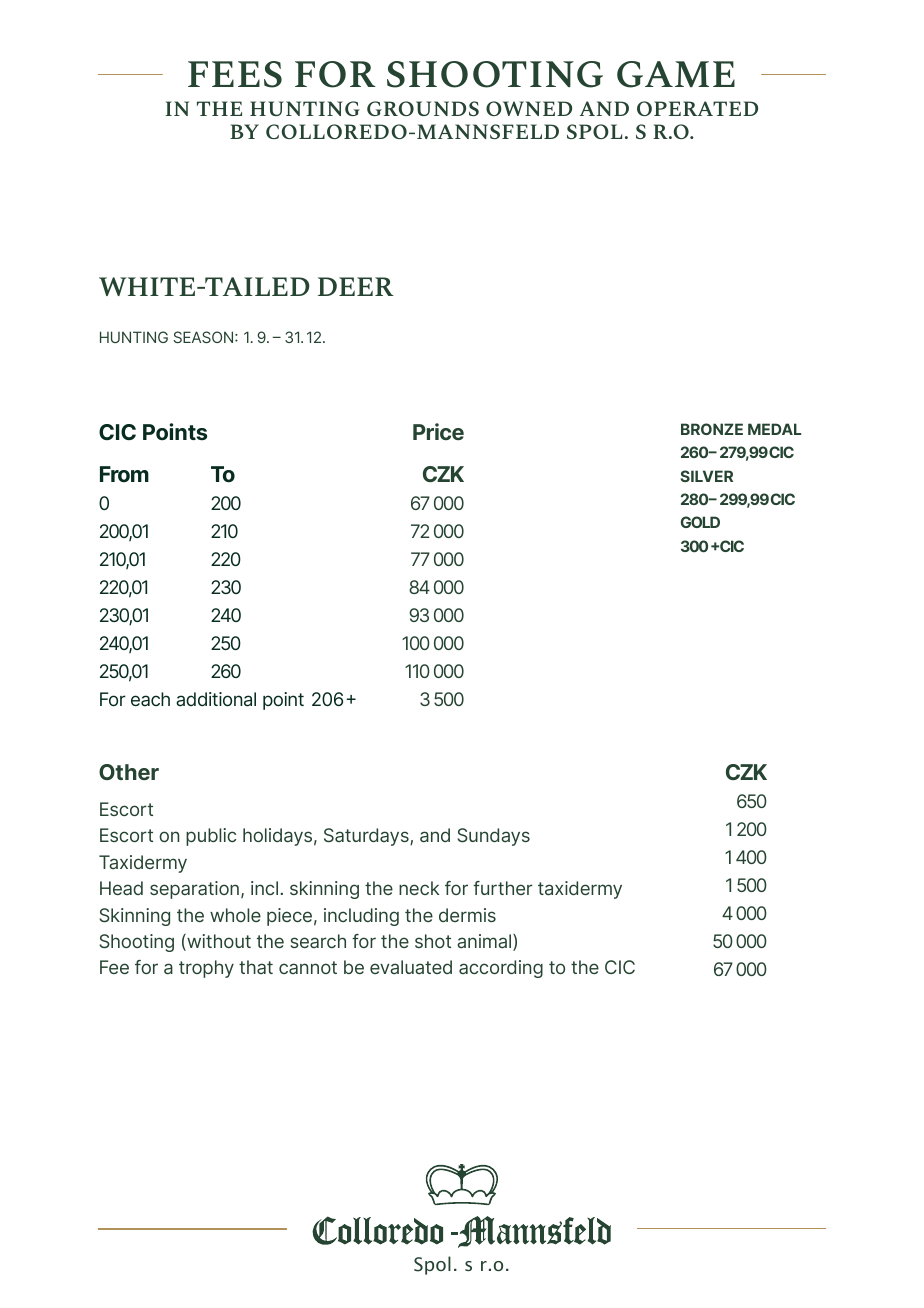 The height and width of the screenshot is (1308, 924). I want to click on BRONZE, so click(712, 429).
